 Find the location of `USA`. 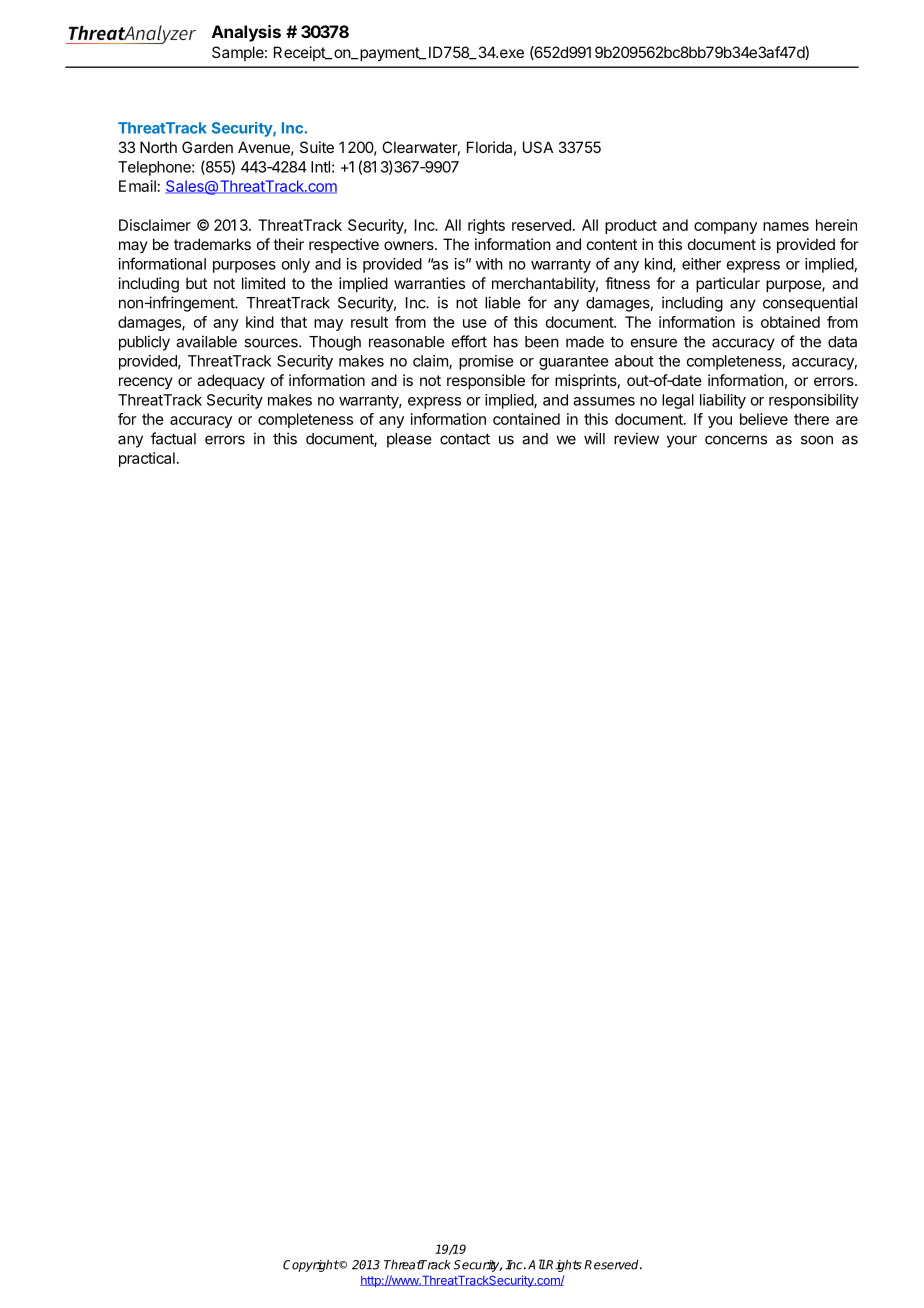

USA is located at coordinates (538, 147).
